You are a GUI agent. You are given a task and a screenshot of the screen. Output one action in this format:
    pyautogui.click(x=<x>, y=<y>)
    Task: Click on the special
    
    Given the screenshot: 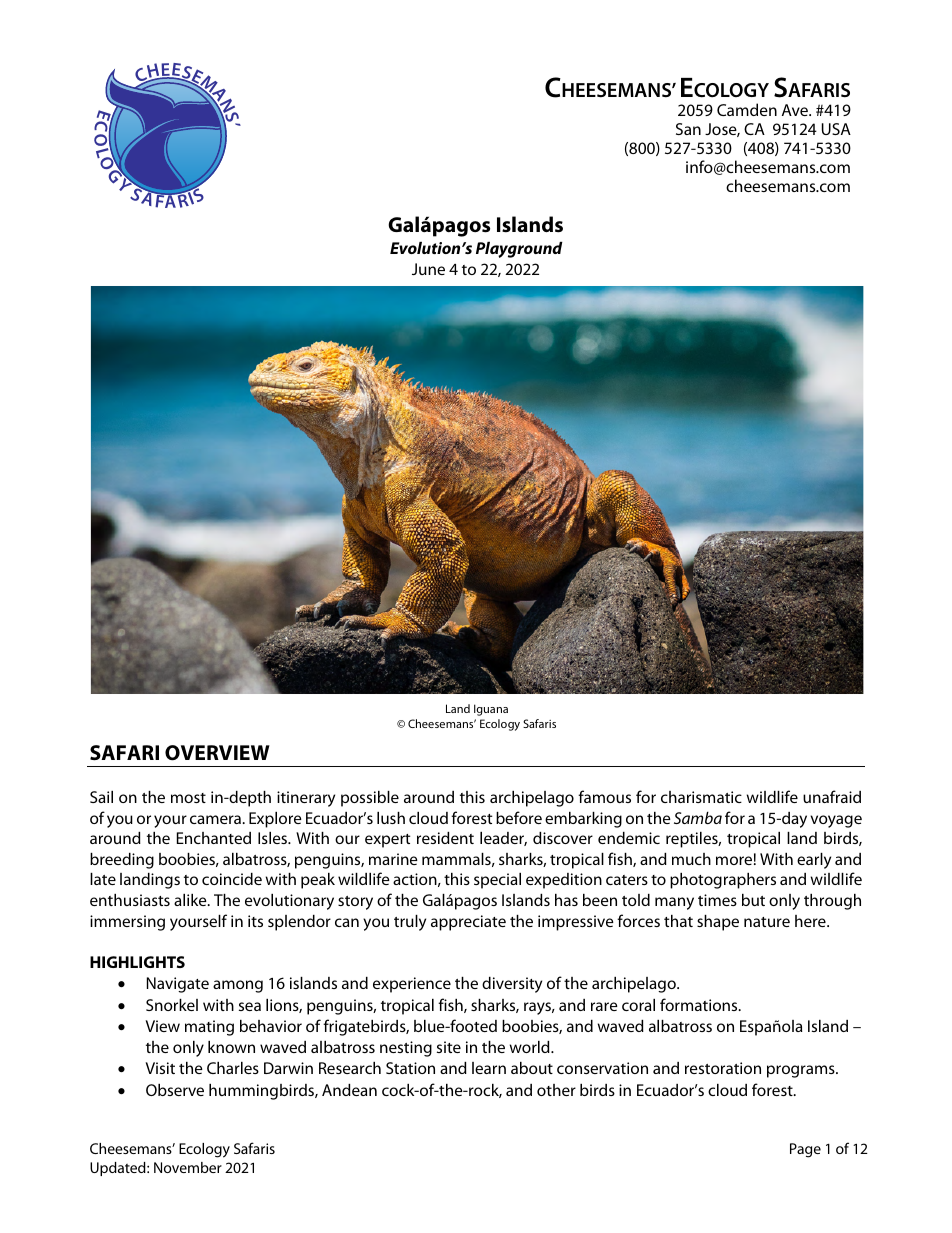 What is the action you would take?
    pyautogui.click(x=497, y=881)
